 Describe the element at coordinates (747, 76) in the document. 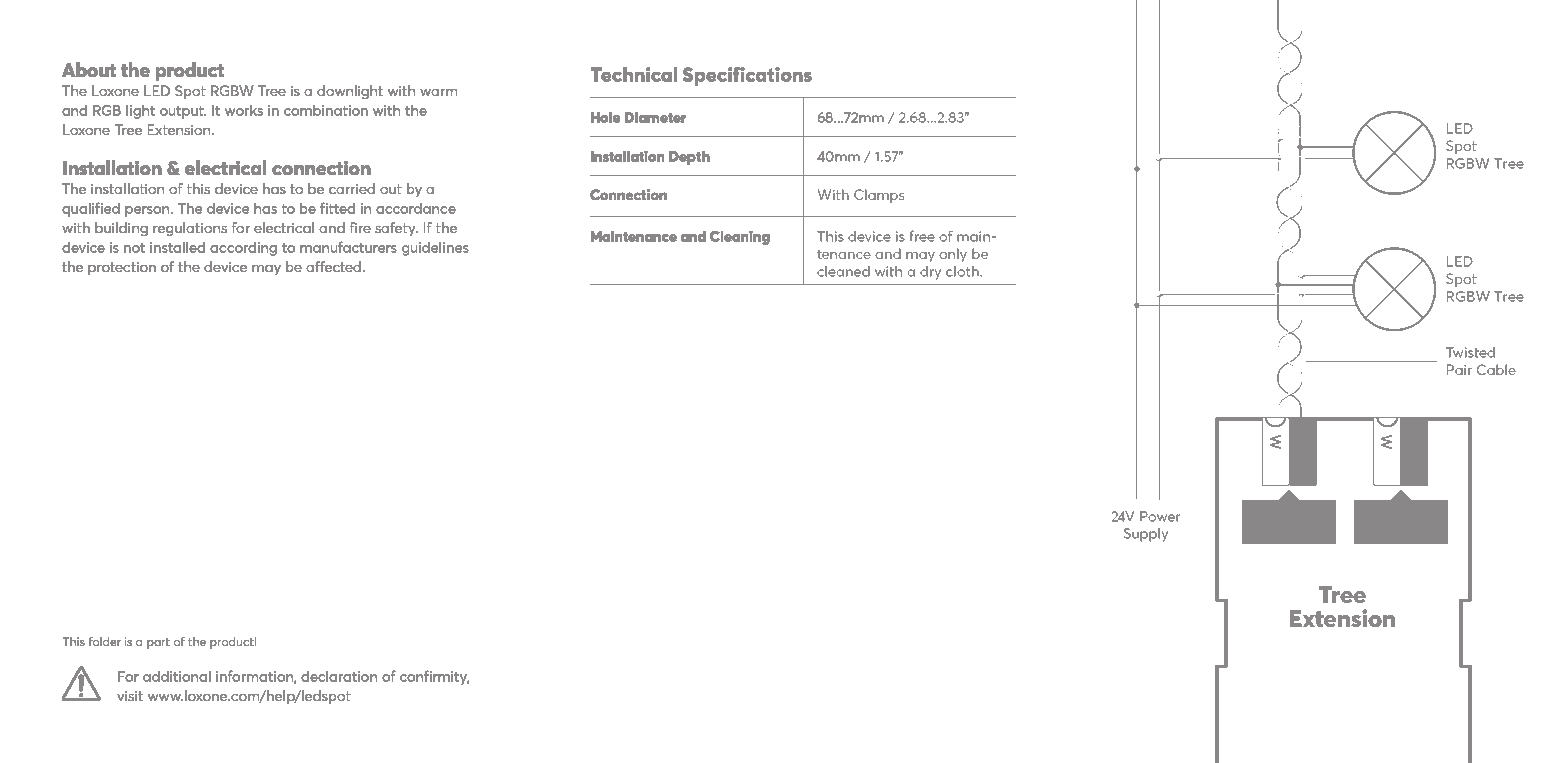

I see `Specifications` at that location.
